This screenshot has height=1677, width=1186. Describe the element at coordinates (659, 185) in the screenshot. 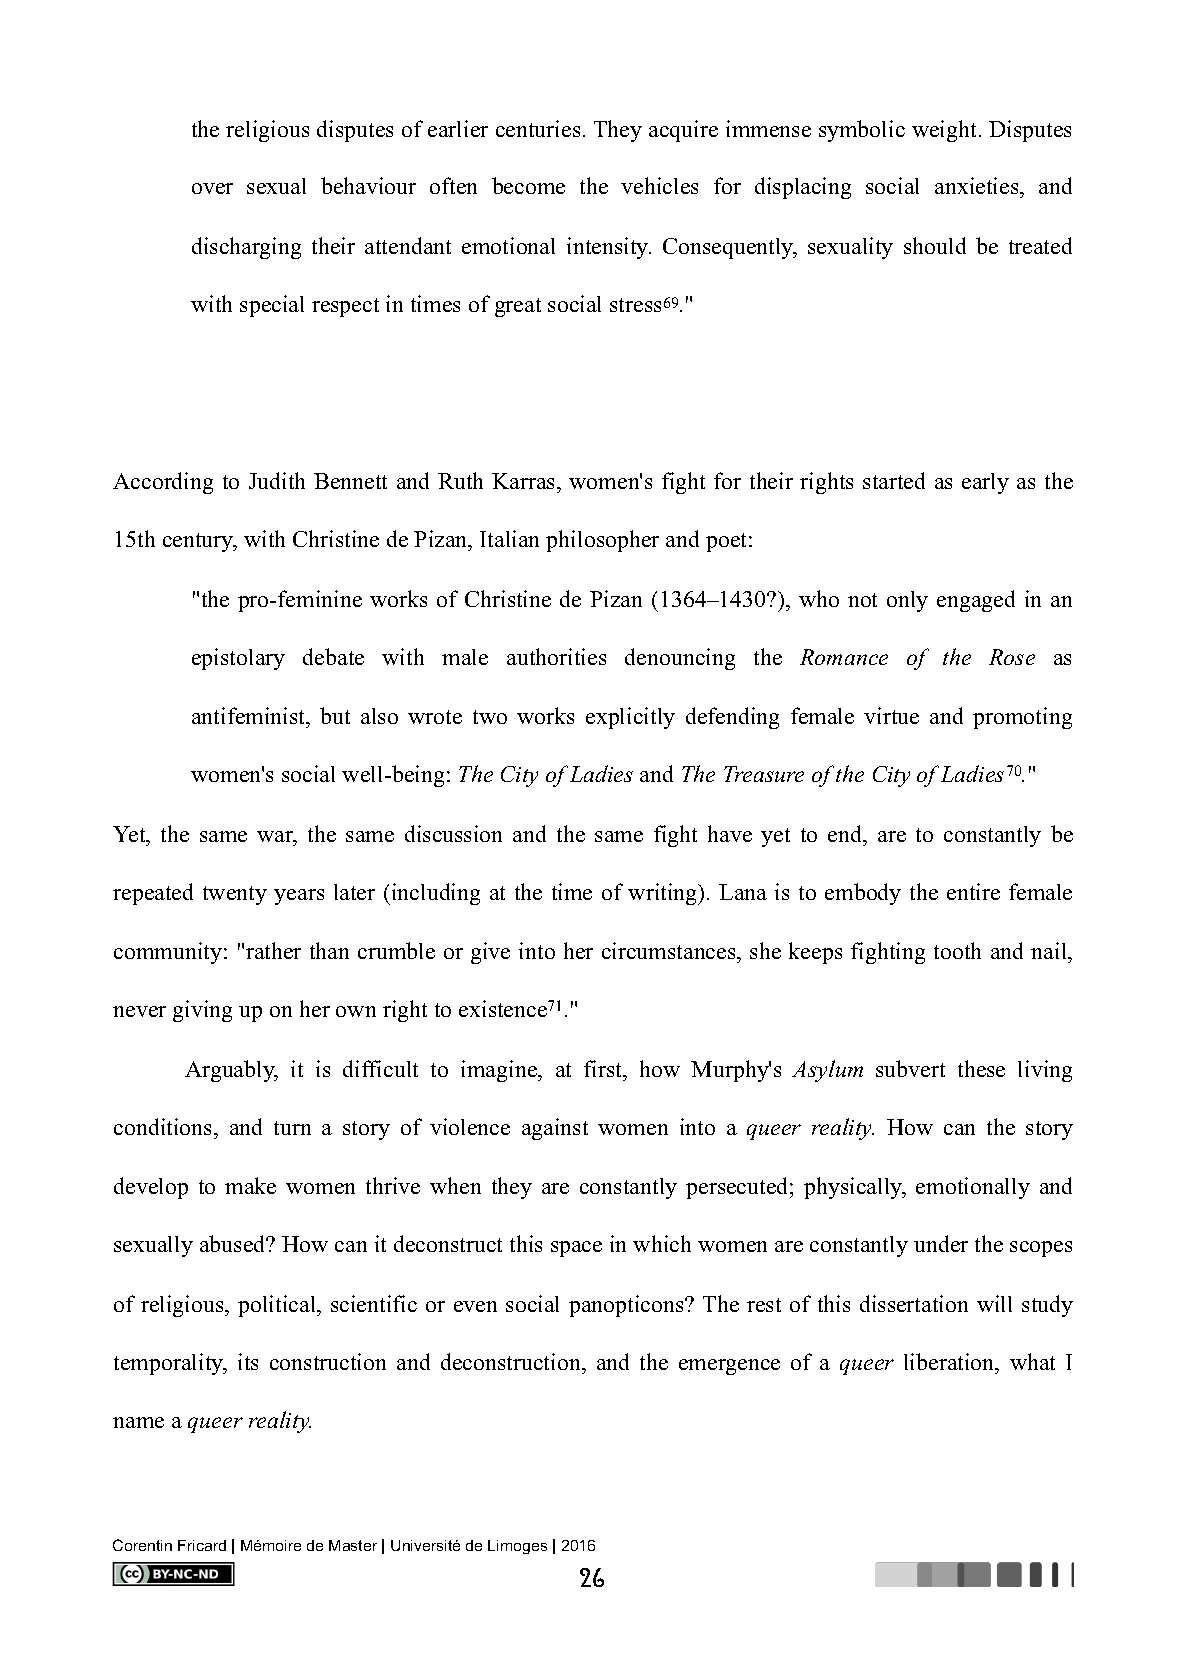

I see `vehicles` at that location.
